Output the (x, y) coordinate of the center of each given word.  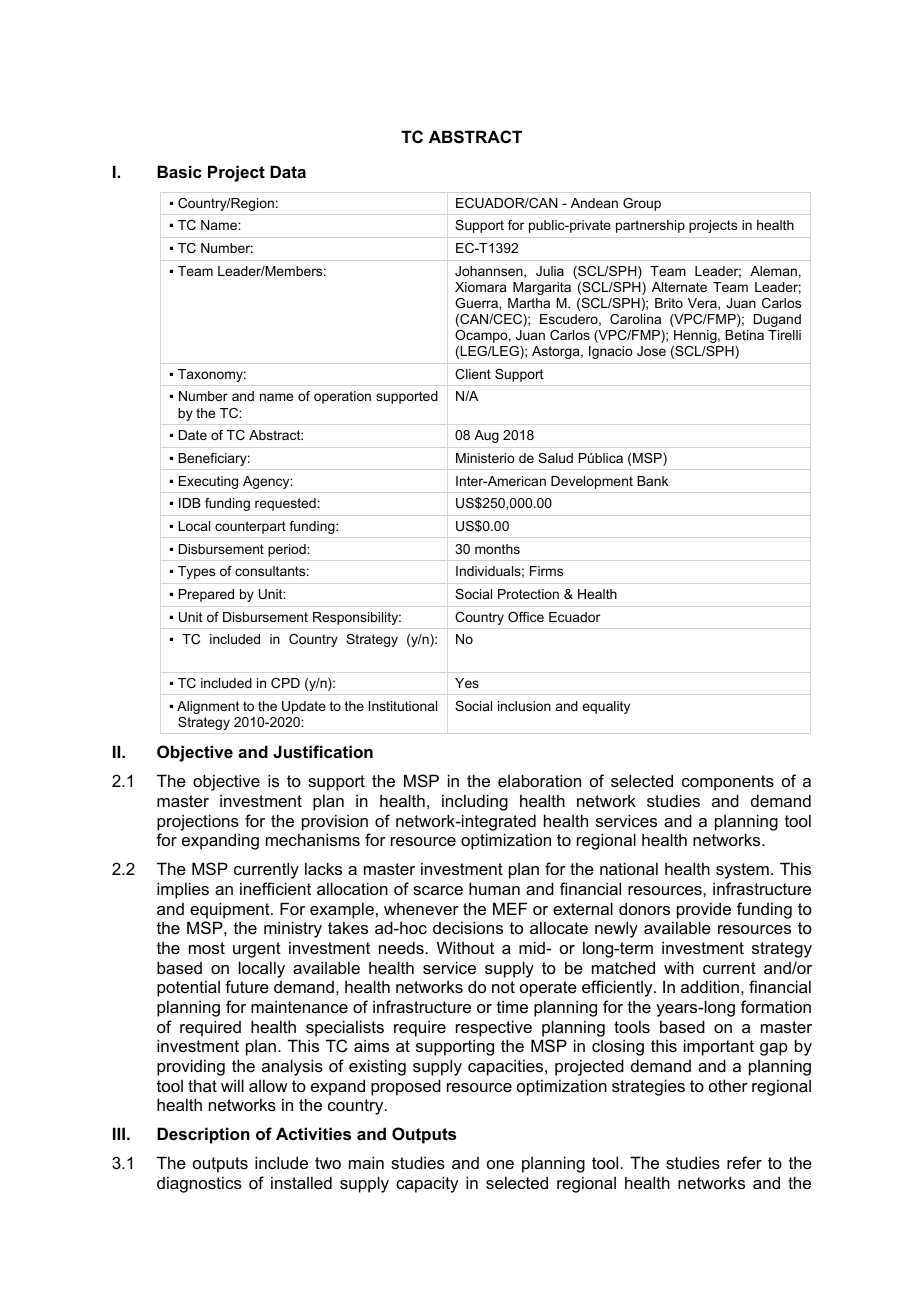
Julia (550, 271)
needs (402, 947)
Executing (208, 482)
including (475, 802)
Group (642, 204)
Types (196, 572)
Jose (651, 351)
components (728, 783)
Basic (179, 171)
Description (203, 1135)
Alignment (208, 707)
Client (473, 374)
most (207, 948)
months (497, 549)
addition (710, 986)
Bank (652, 481)
